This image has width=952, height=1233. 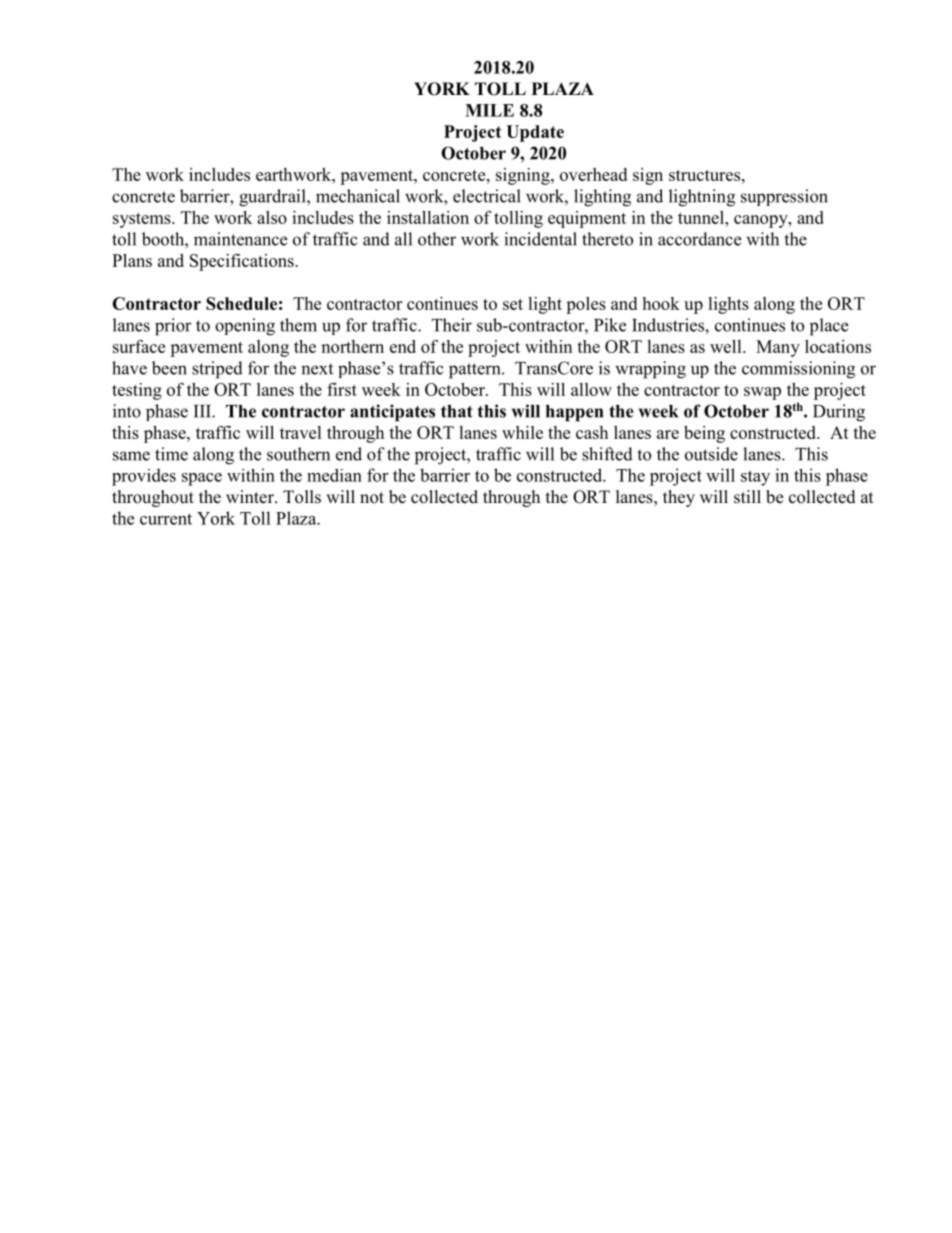 I want to click on structures, so click(x=704, y=175).
